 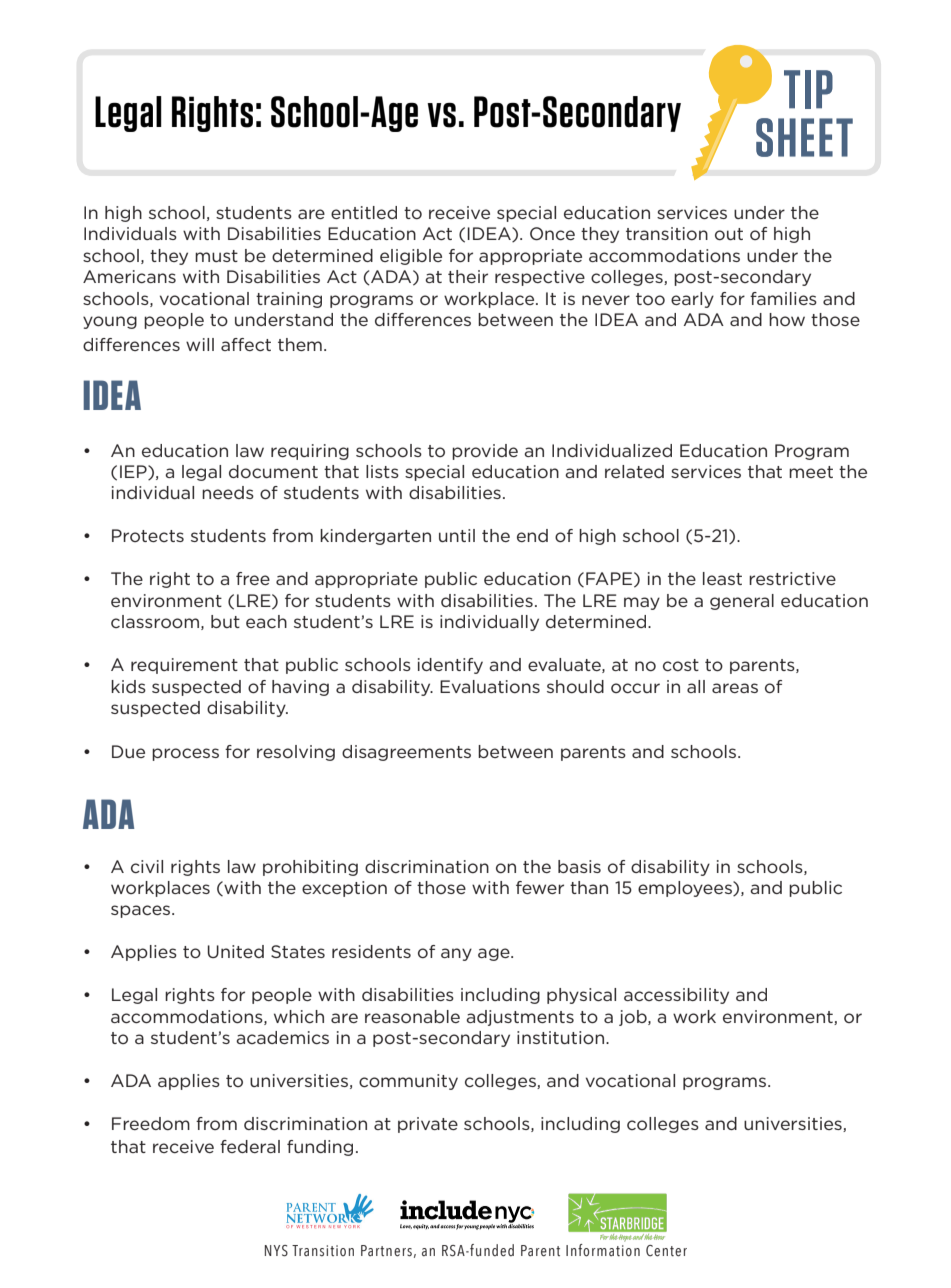 What do you see at coordinates (216, 256) in the screenshot?
I see `must` at bounding box center [216, 256].
